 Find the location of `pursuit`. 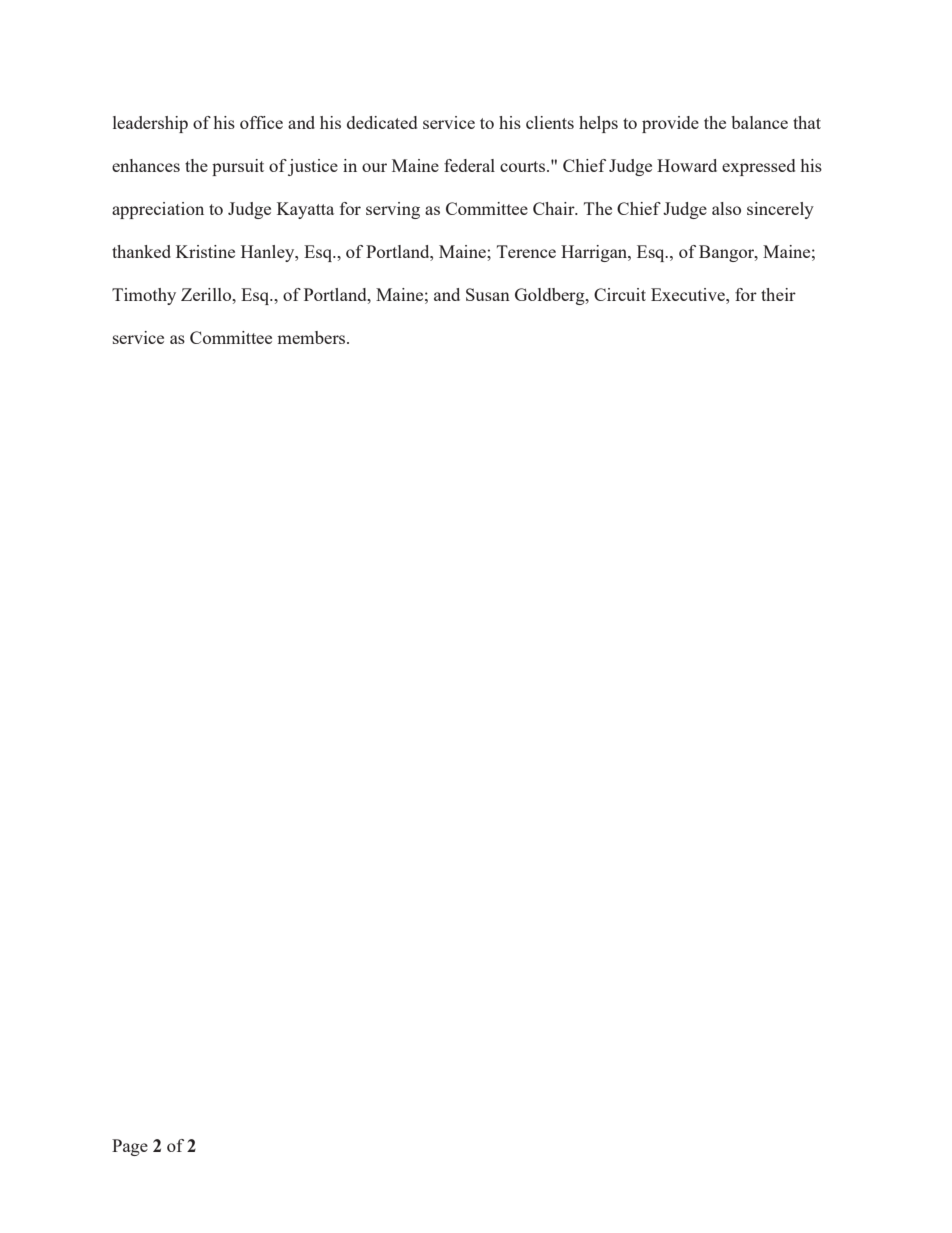

pursuit is located at coordinates (238, 167).
